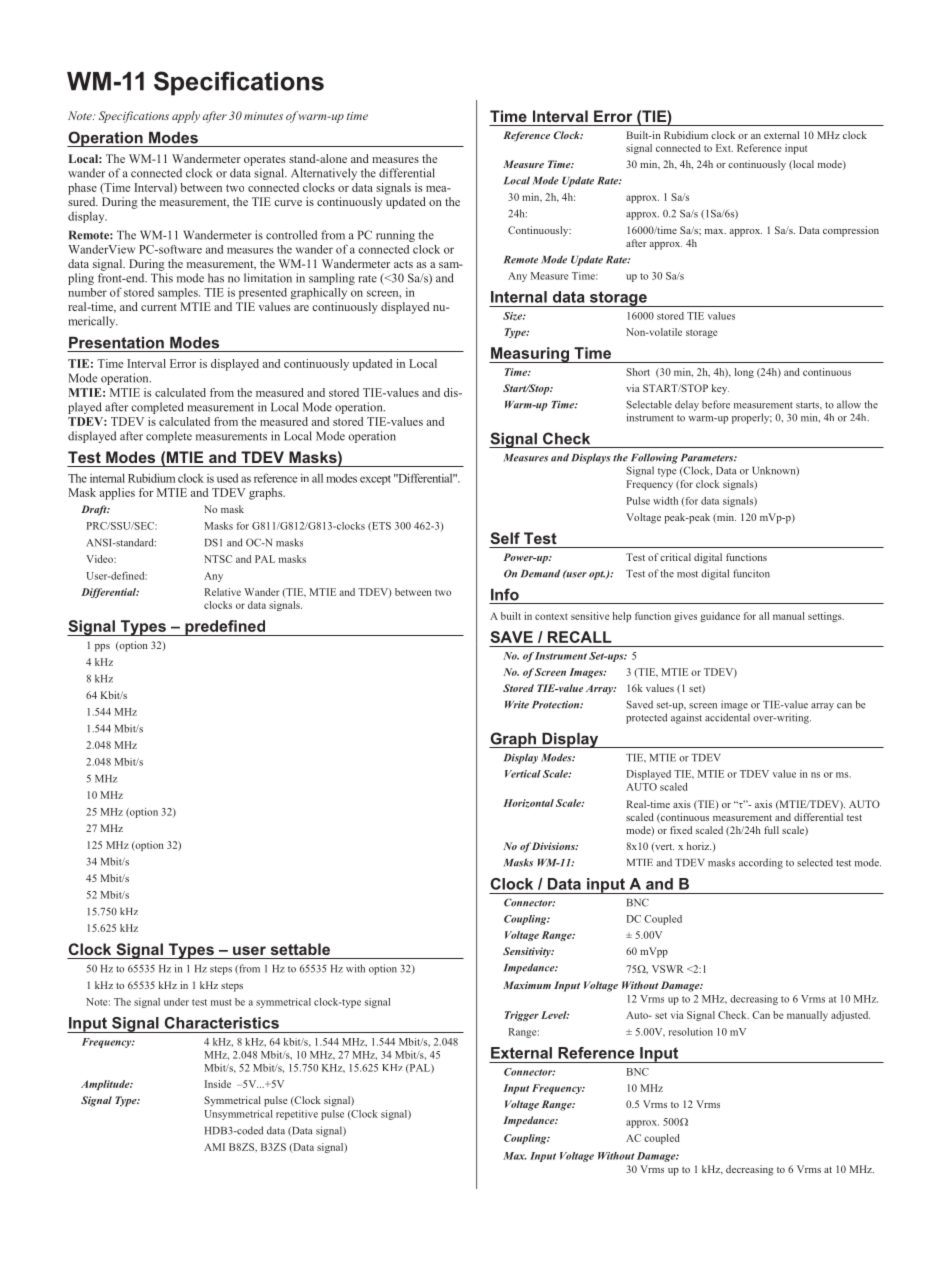 This document has height=1268, width=952. I want to click on Alternatively, so click(324, 174).
